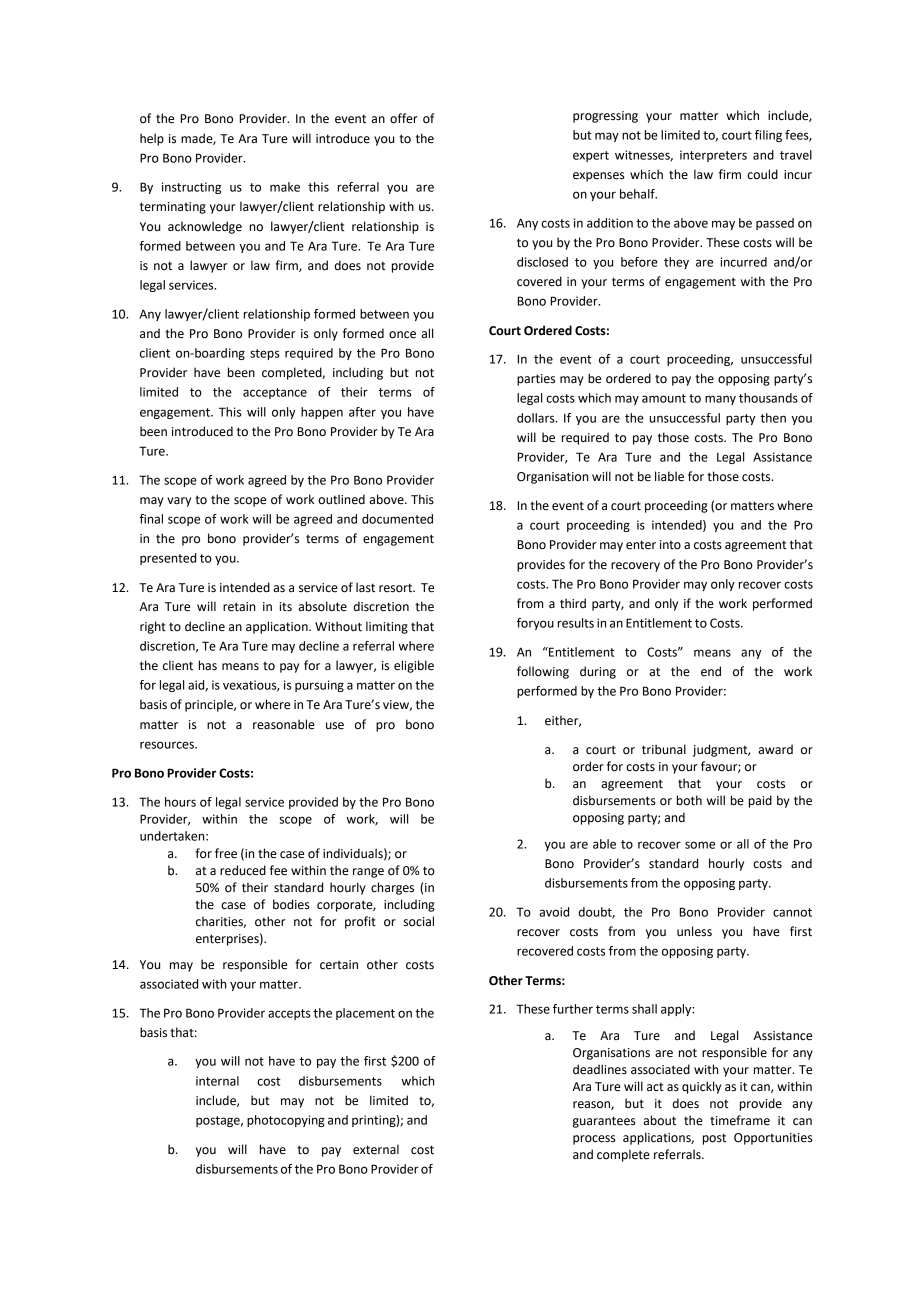  Describe the element at coordinates (689, 800) in the screenshot. I see `both` at that location.
